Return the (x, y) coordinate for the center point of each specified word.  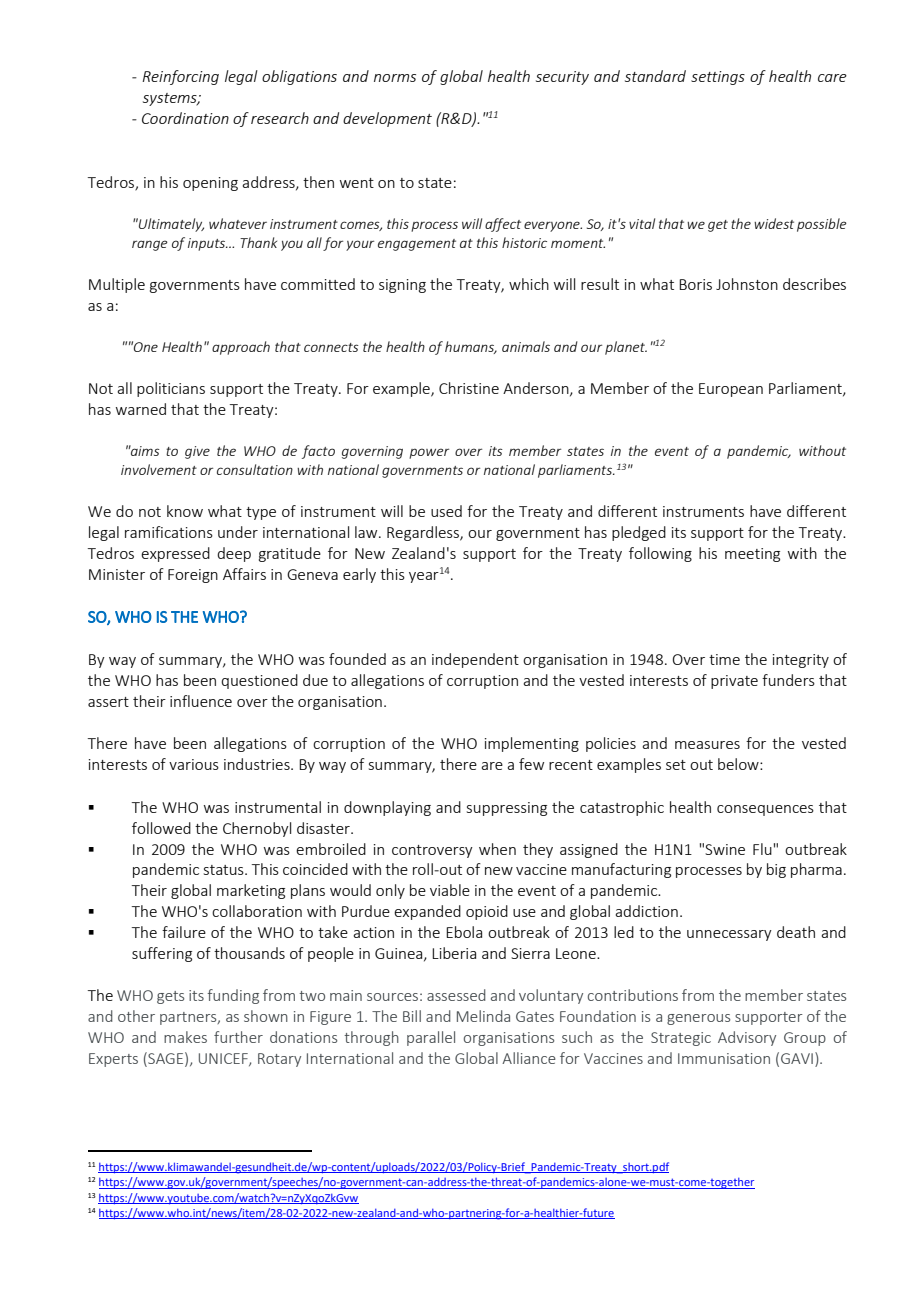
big (776, 870)
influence (201, 701)
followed (161, 828)
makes (185, 1037)
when (497, 849)
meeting (752, 555)
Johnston (747, 284)
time (724, 659)
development (387, 119)
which (529, 284)
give (197, 452)
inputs (207, 244)
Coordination (185, 118)
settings (718, 78)
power (429, 453)
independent (475, 660)
